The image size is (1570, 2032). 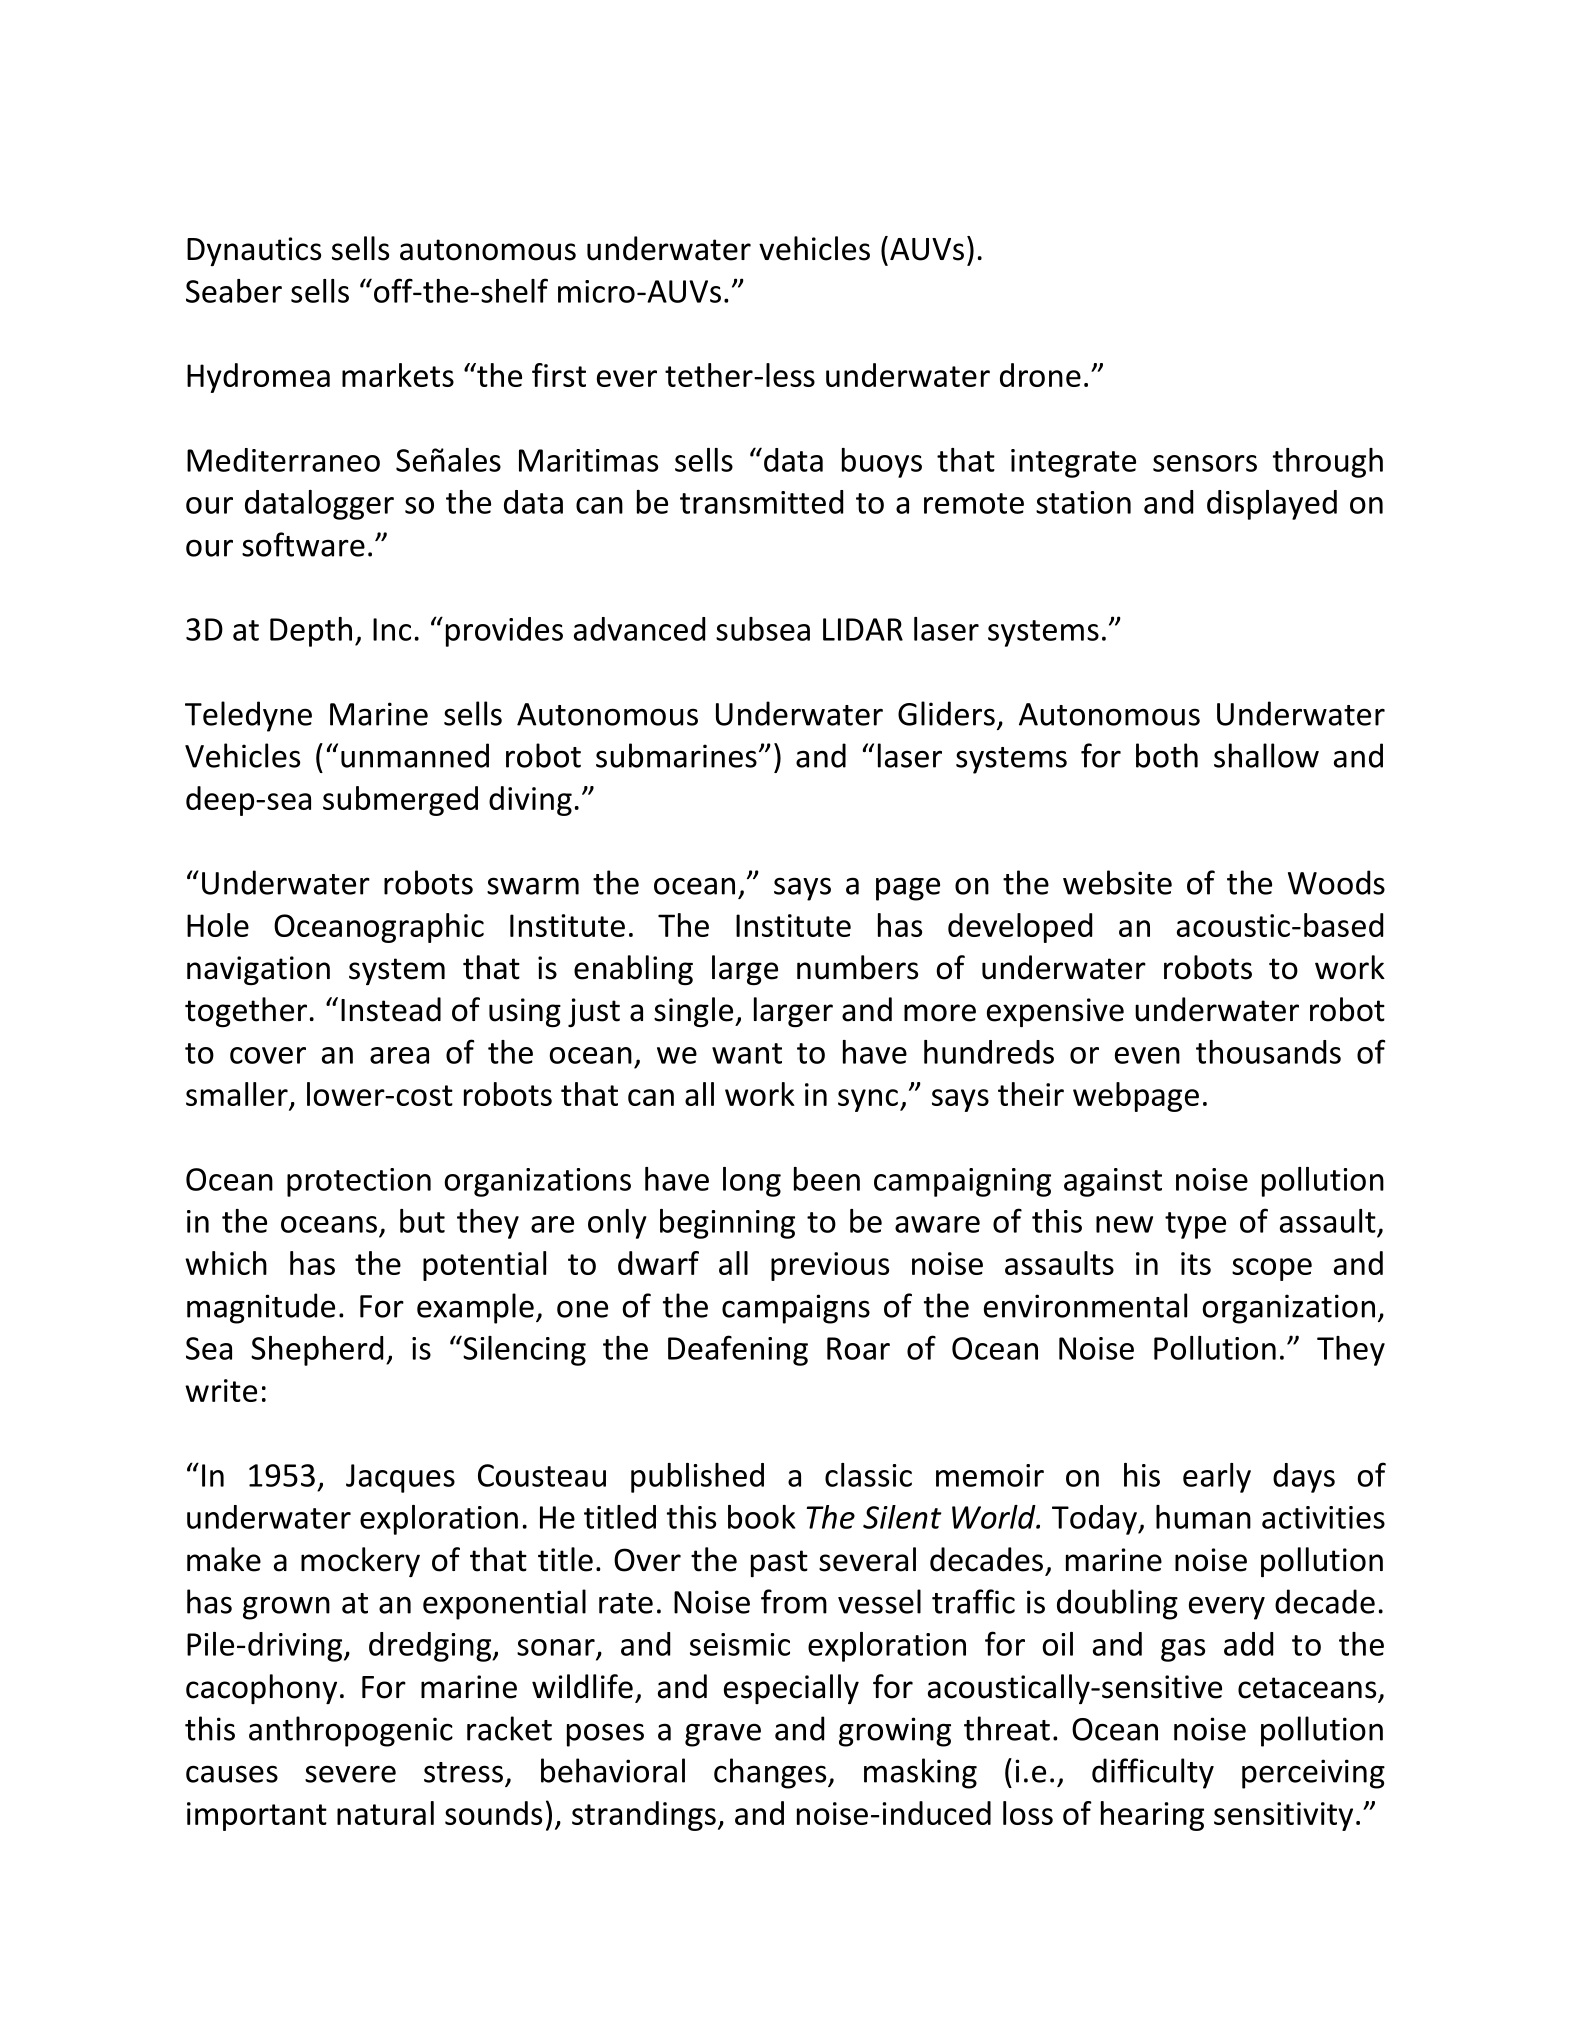 I want to click on its, so click(x=1196, y=1263).
